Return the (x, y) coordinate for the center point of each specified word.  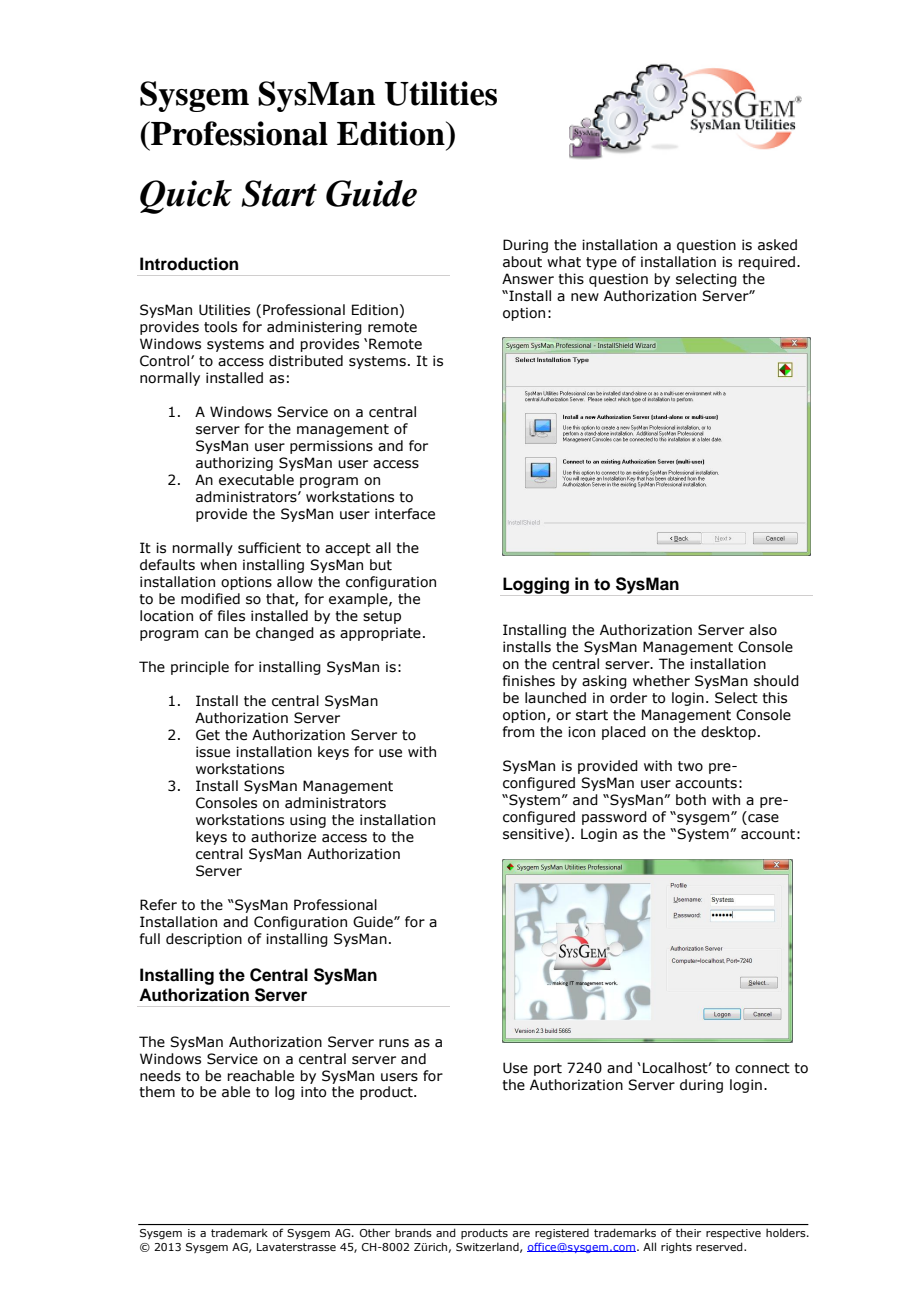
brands (413, 1232)
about (522, 262)
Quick (186, 197)
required (766, 263)
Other (375, 1232)
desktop (728, 733)
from (518, 732)
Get (208, 735)
